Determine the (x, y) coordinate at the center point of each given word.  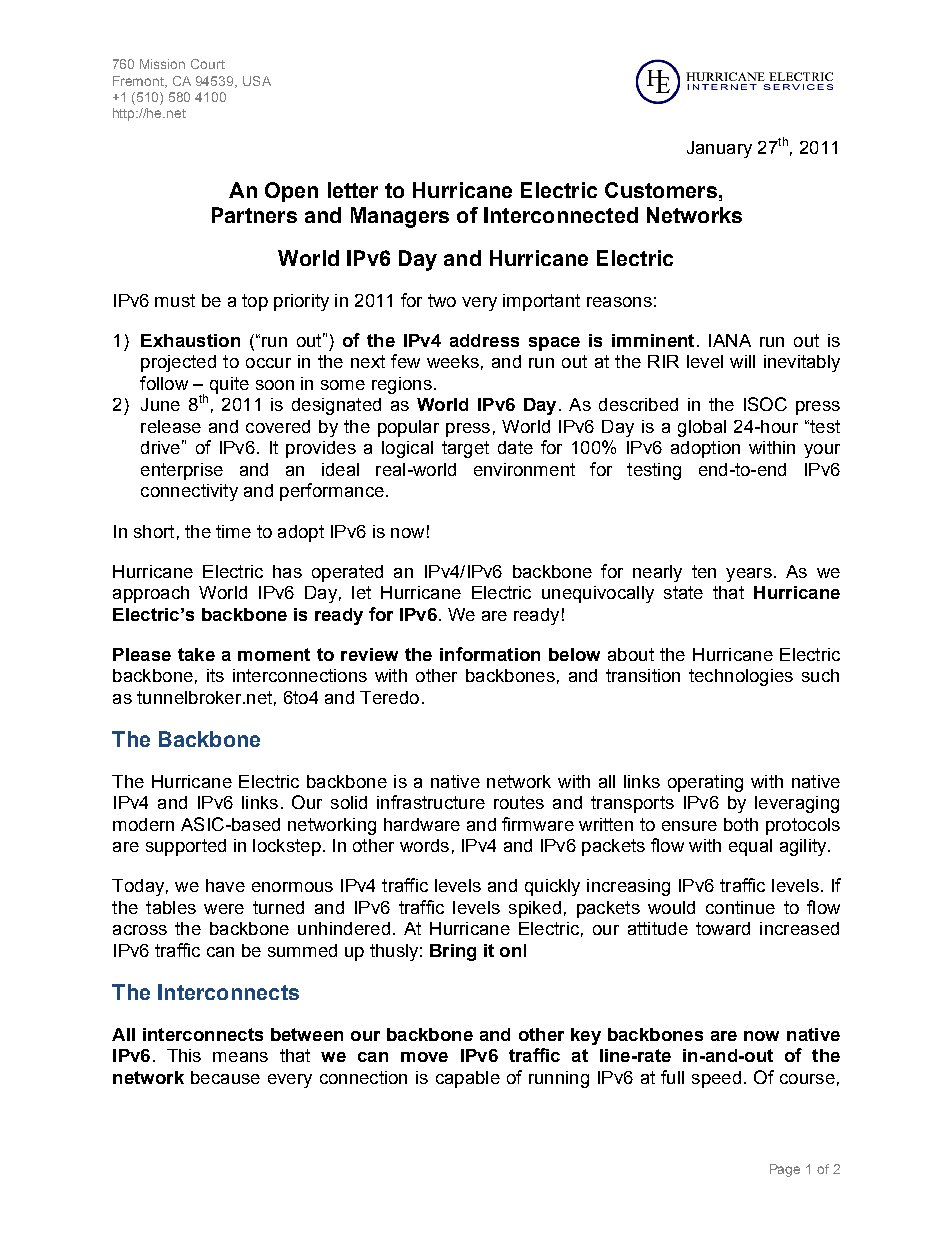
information (490, 654)
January (719, 149)
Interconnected (561, 215)
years (749, 575)
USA (257, 81)
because (225, 1077)
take (196, 654)
